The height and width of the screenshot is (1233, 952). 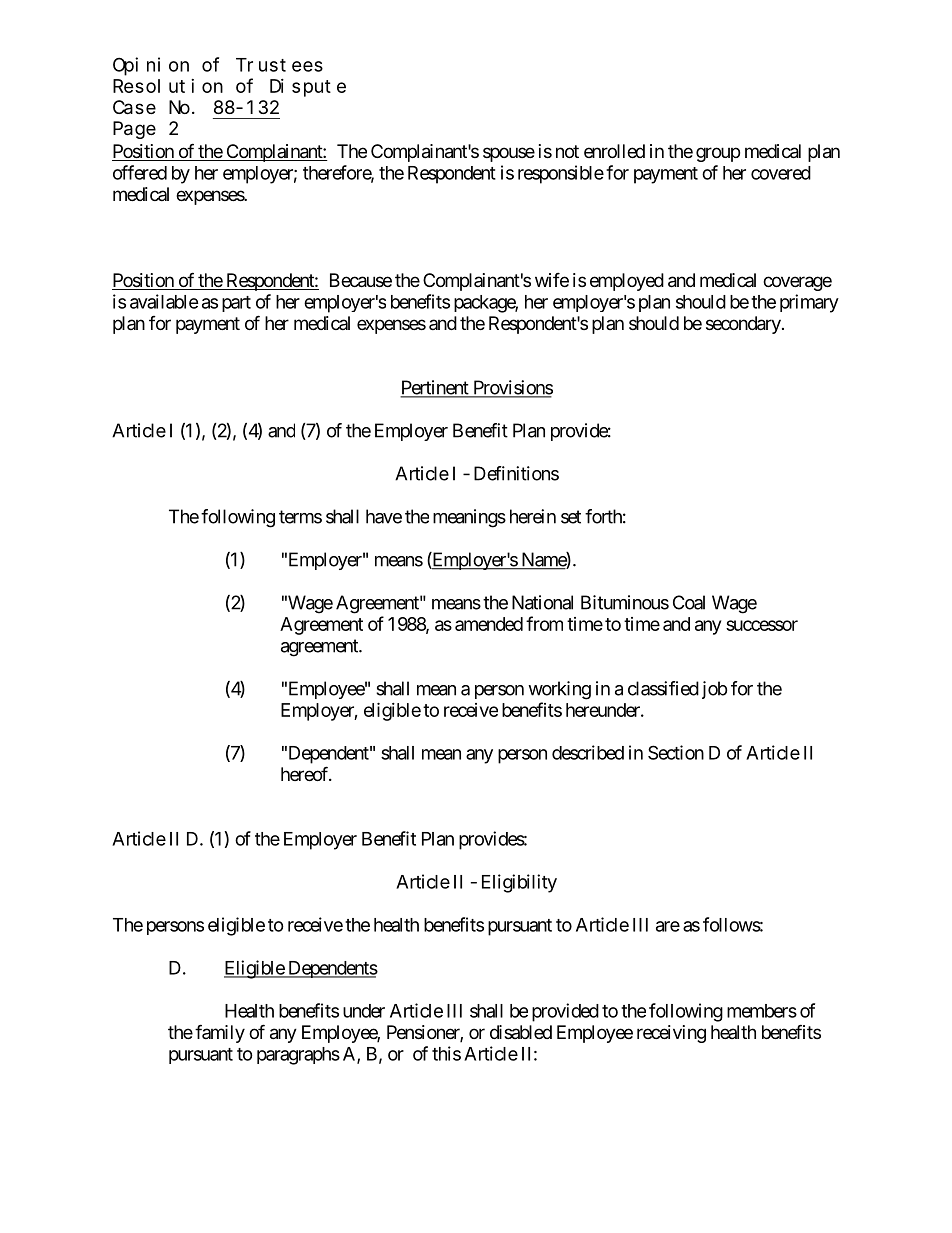 What do you see at coordinates (718, 154) in the screenshot?
I see `group` at bounding box center [718, 154].
